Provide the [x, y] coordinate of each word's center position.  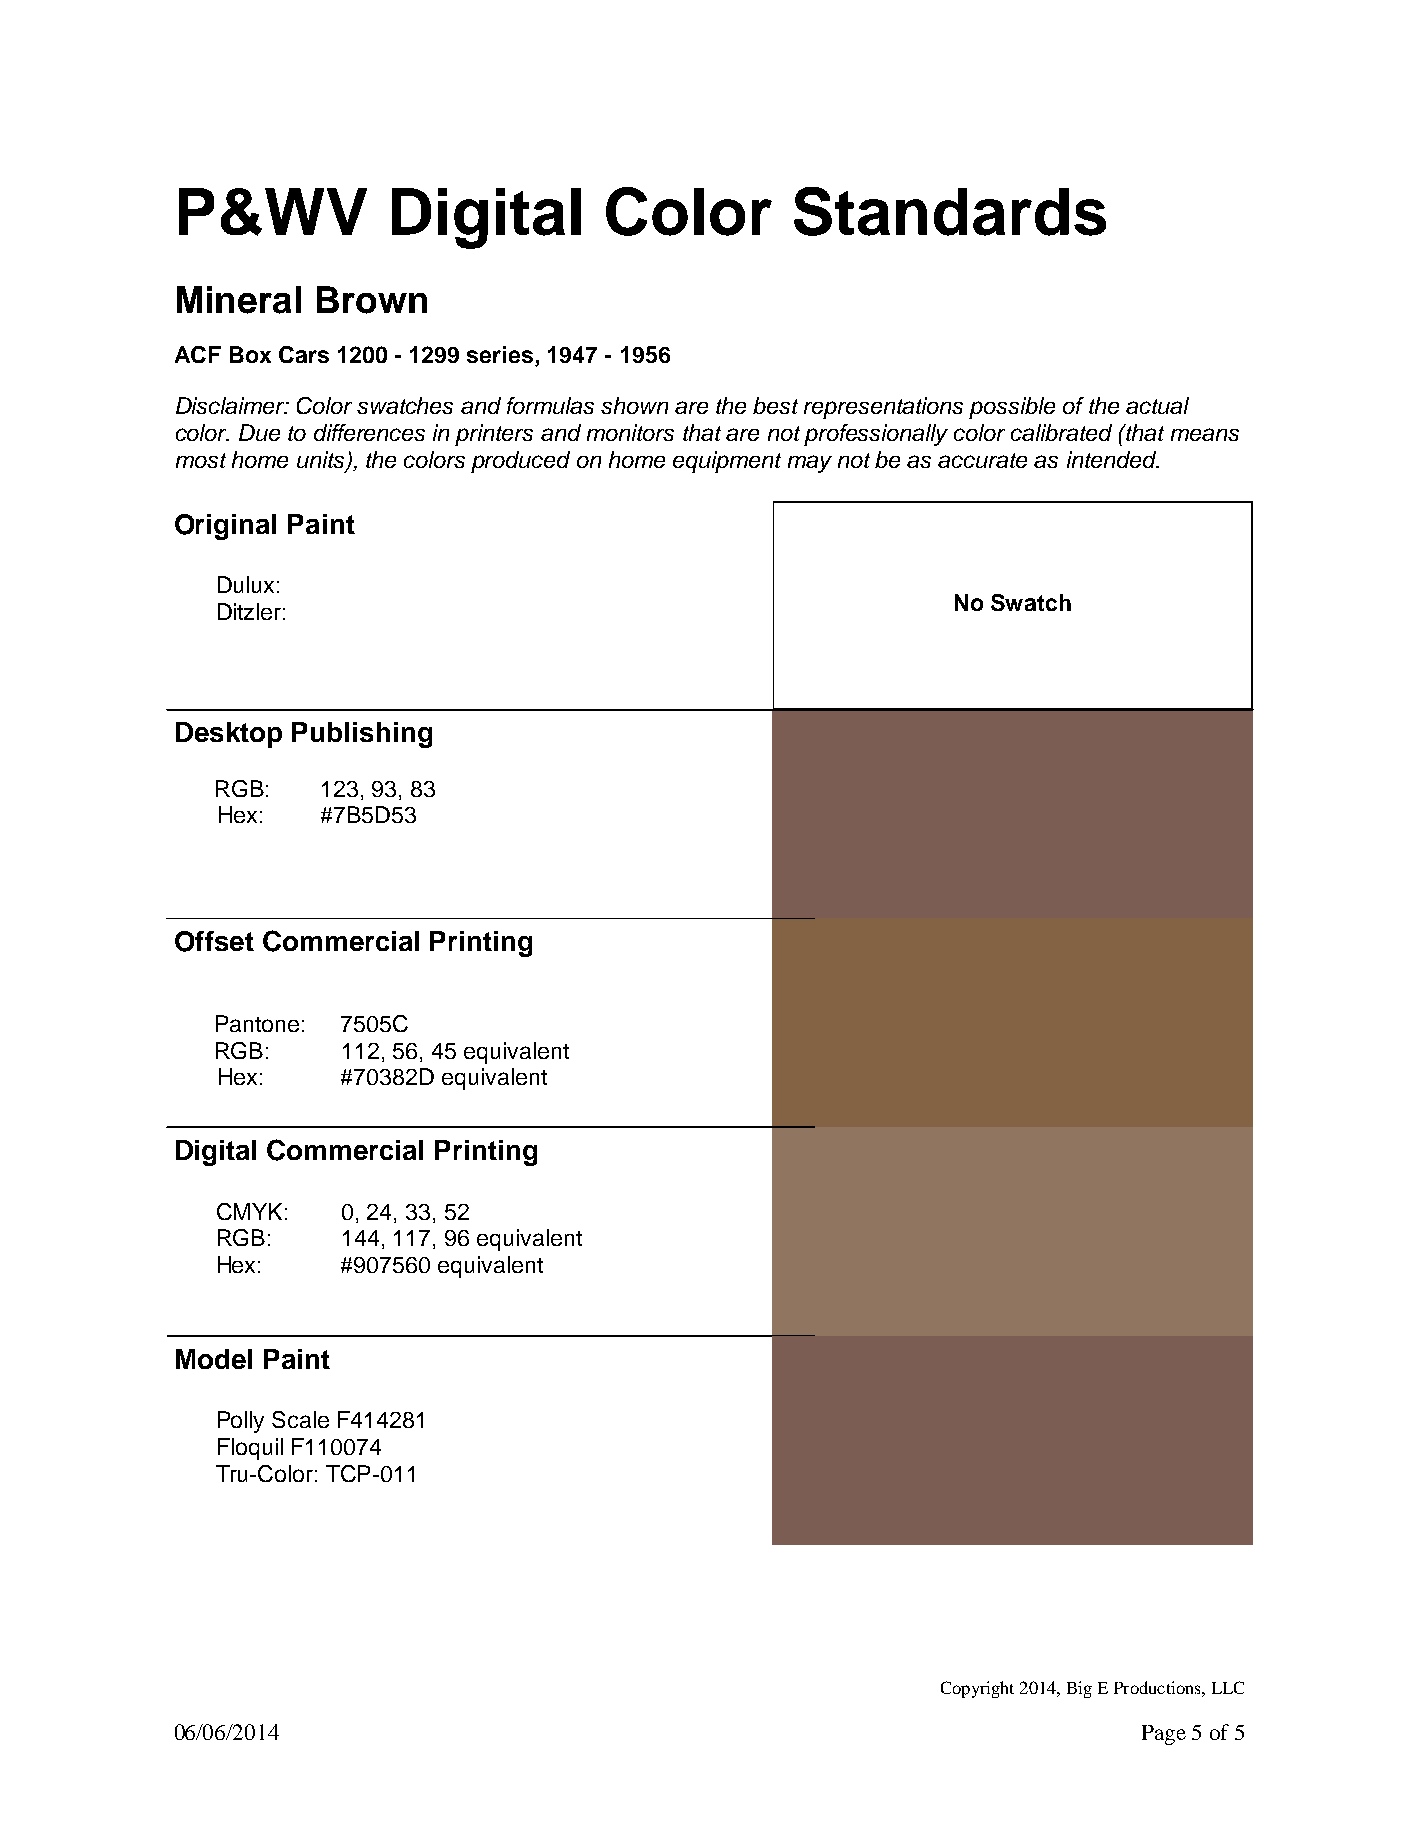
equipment [727, 462]
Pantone [257, 1023]
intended [1112, 459]
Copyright [977, 1689]
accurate [982, 460]
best [775, 405]
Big [1079, 1689]
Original [225, 527]
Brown [372, 300]
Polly [241, 1422]
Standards [950, 211]
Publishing [362, 735]
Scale [300, 1419]
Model [214, 1359]
